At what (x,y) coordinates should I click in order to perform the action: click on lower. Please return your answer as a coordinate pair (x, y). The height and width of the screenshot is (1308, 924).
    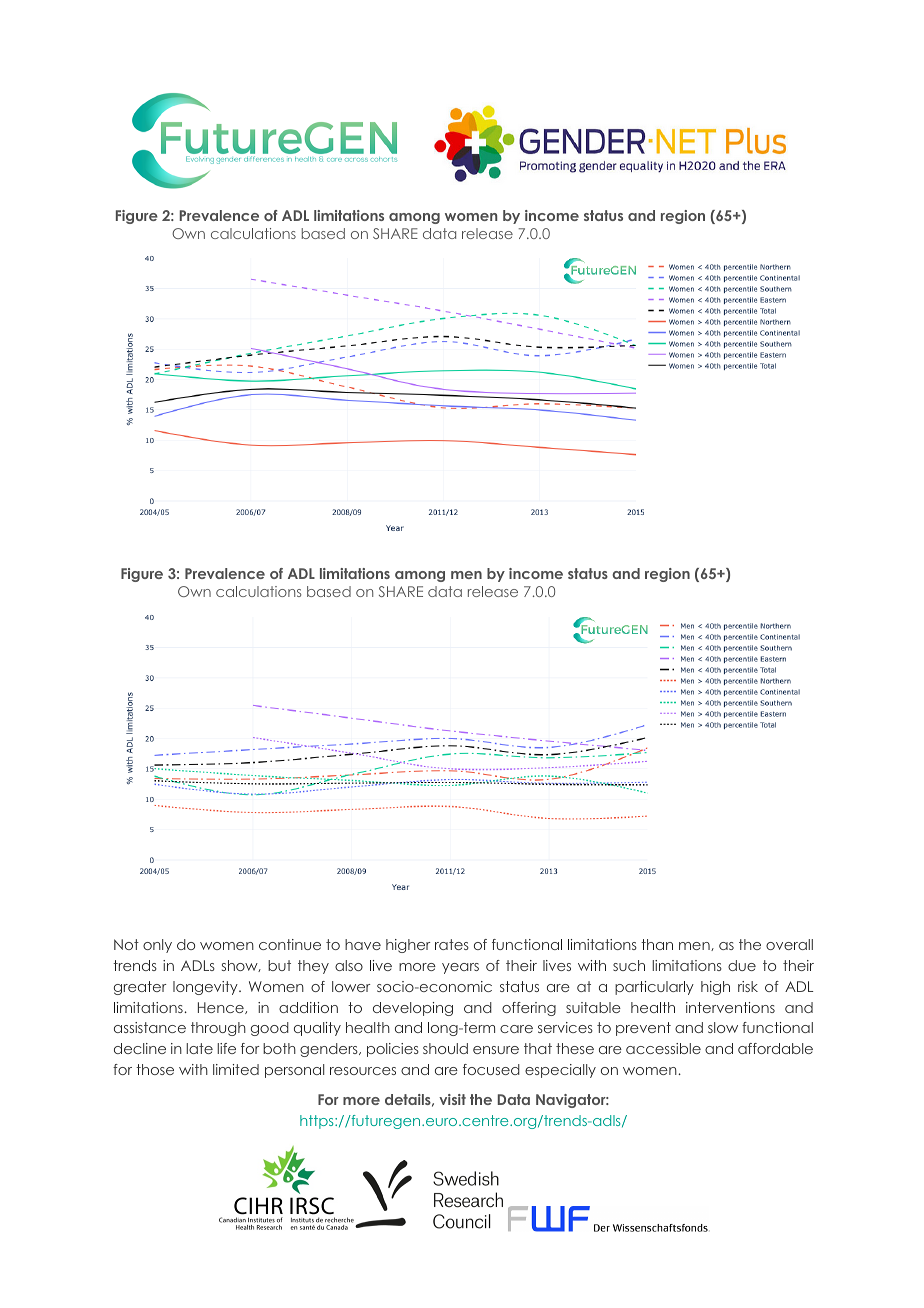
    Looking at the image, I should click on (351, 986).
